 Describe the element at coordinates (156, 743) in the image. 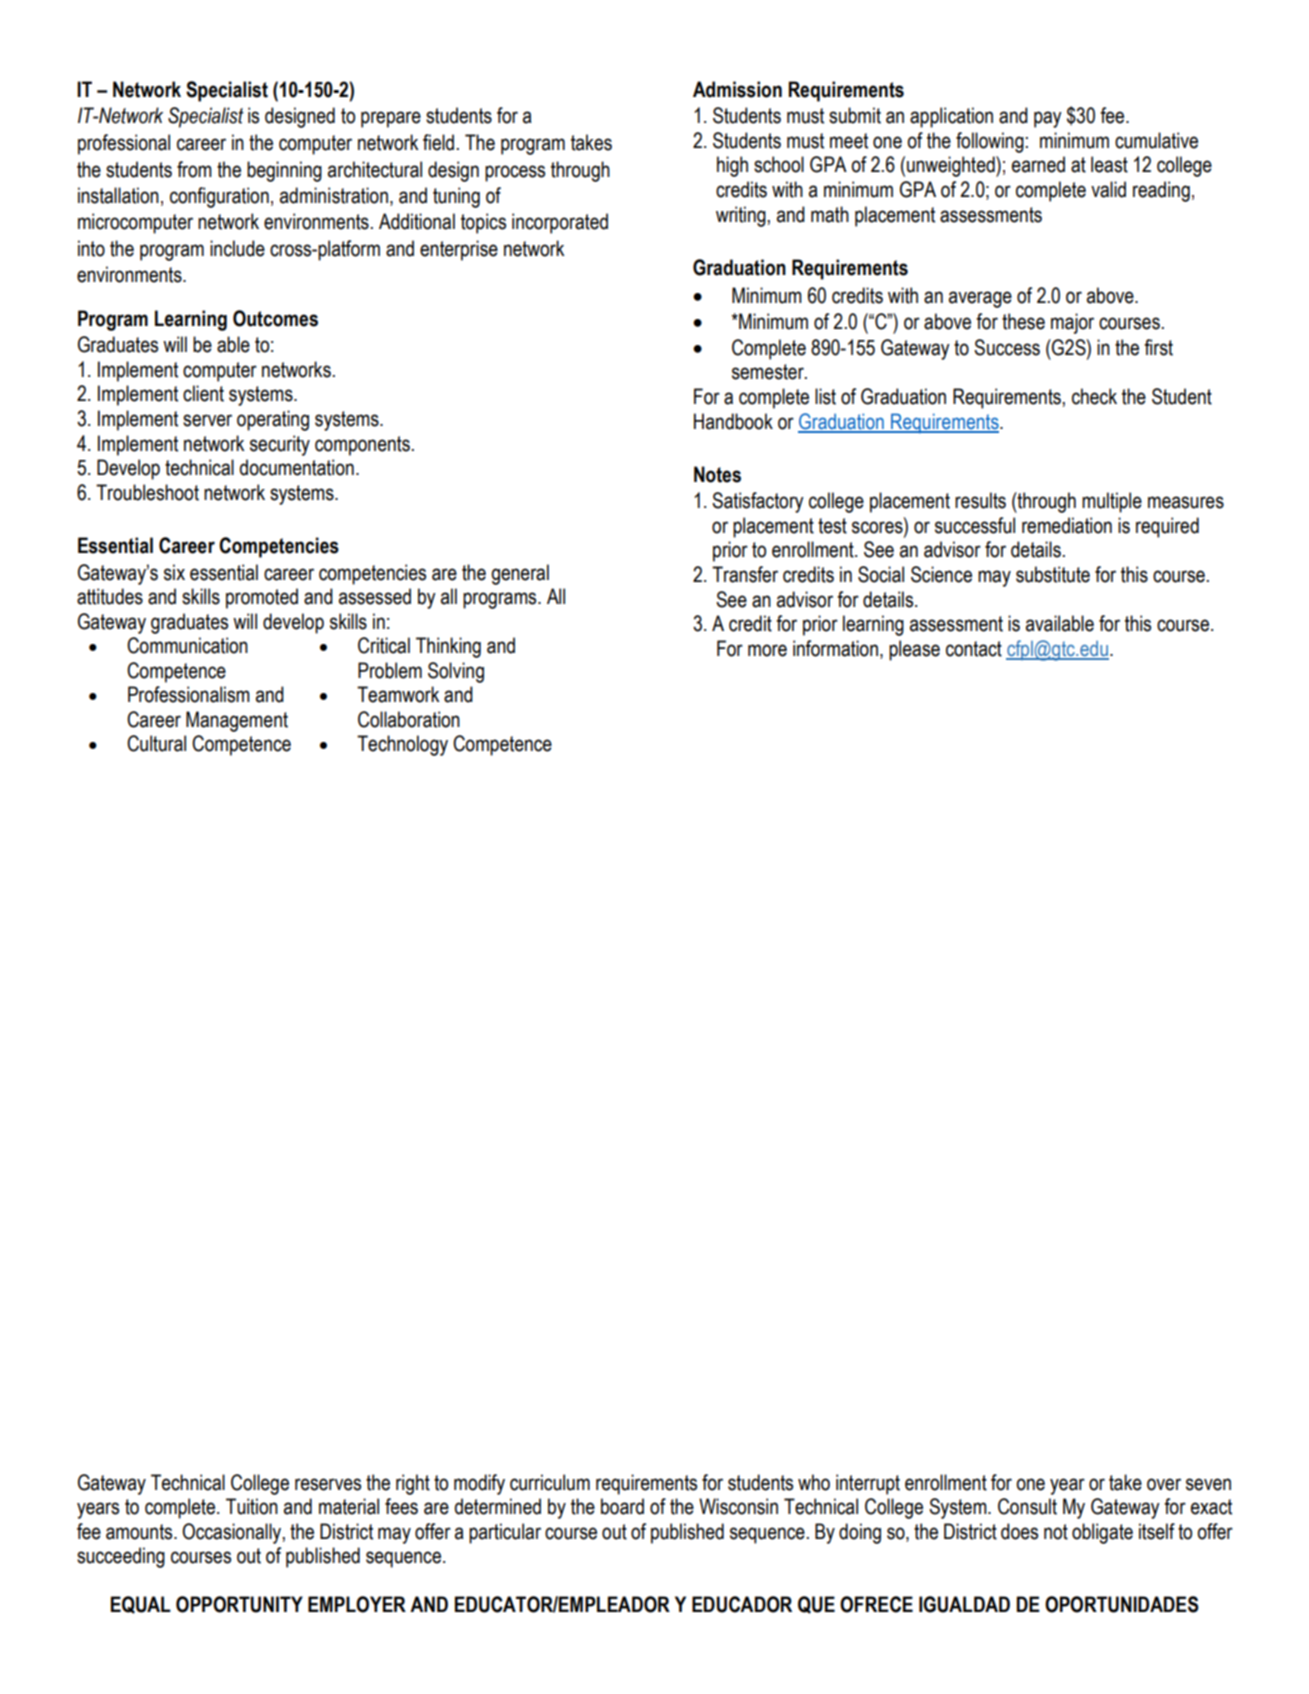

I see `Cultural` at that location.
